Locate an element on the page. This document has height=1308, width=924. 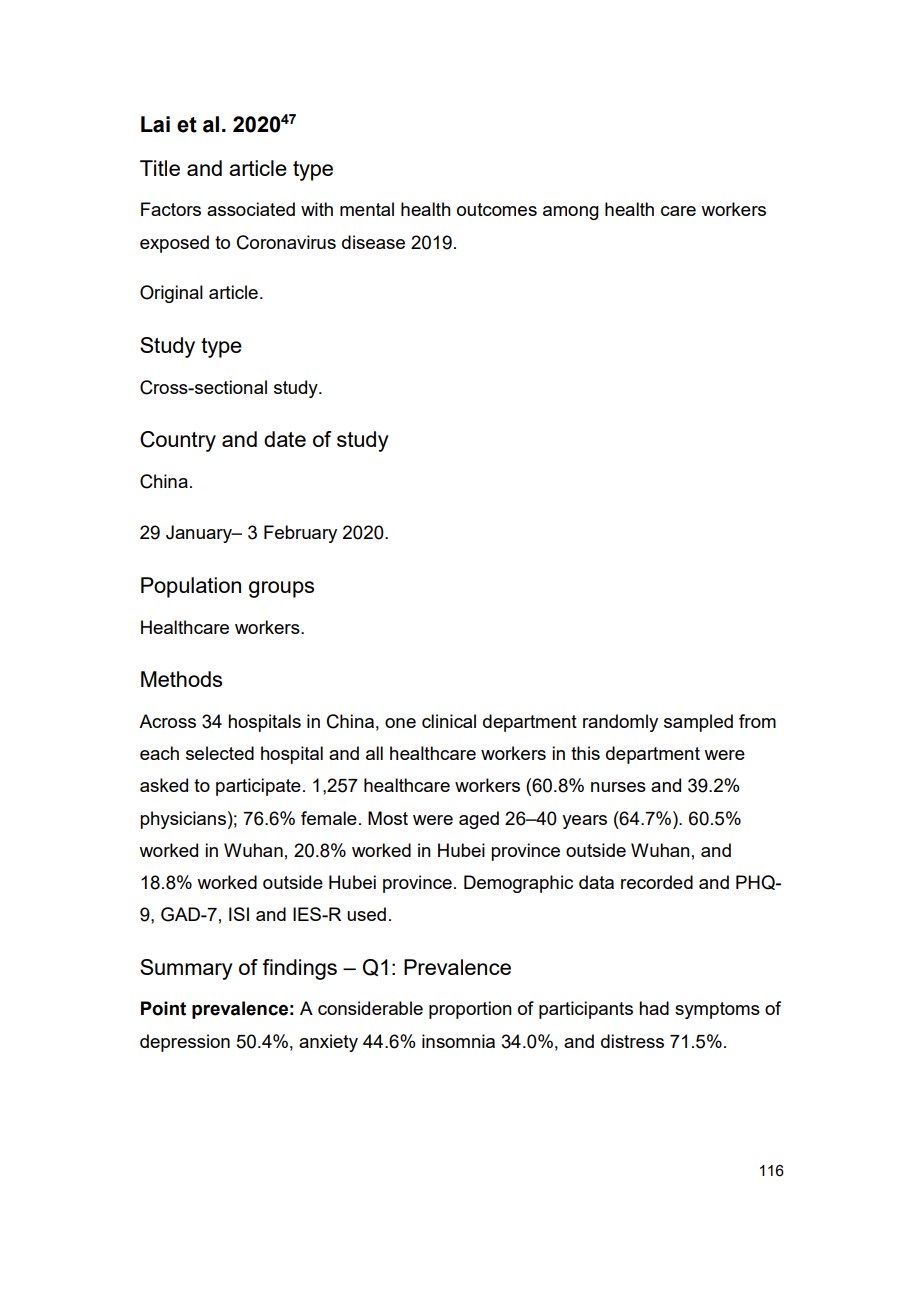
proportion is located at coordinates (470, 1010).
